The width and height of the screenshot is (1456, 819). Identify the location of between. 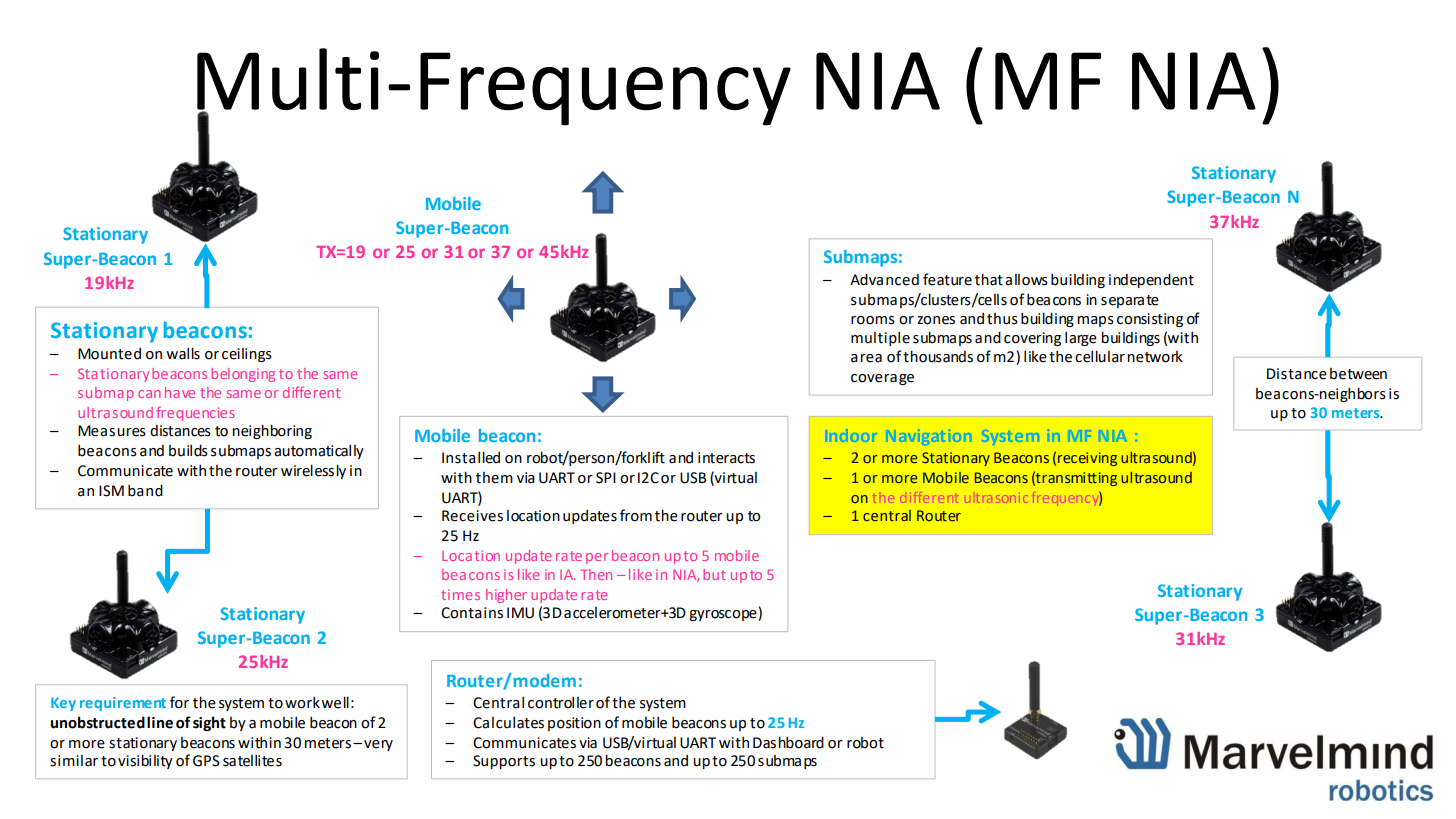
(1358, 374).
